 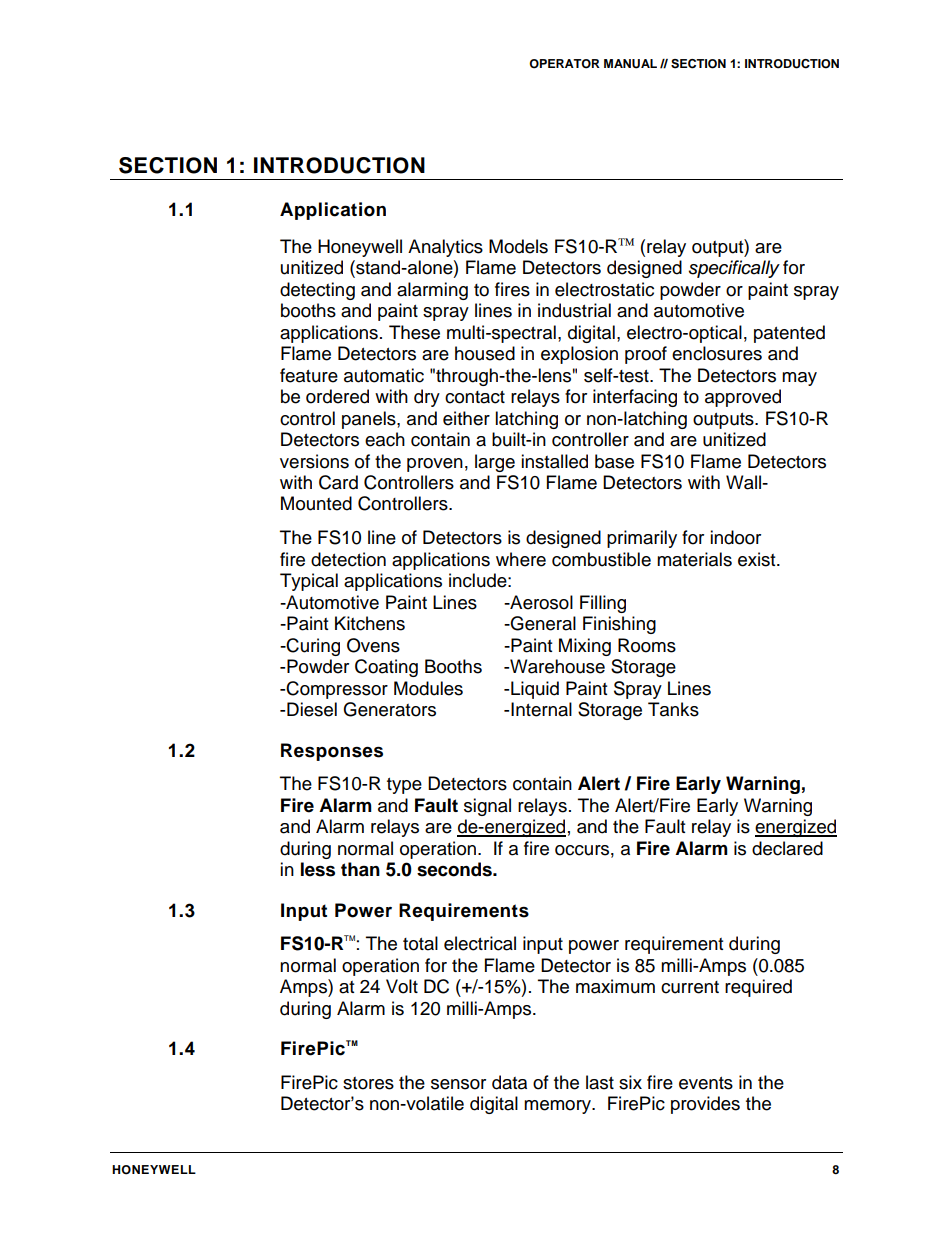 What do you see at coordinates (559, 1107) in the document?
I see `memory` at bounding box center [559, 1107].
